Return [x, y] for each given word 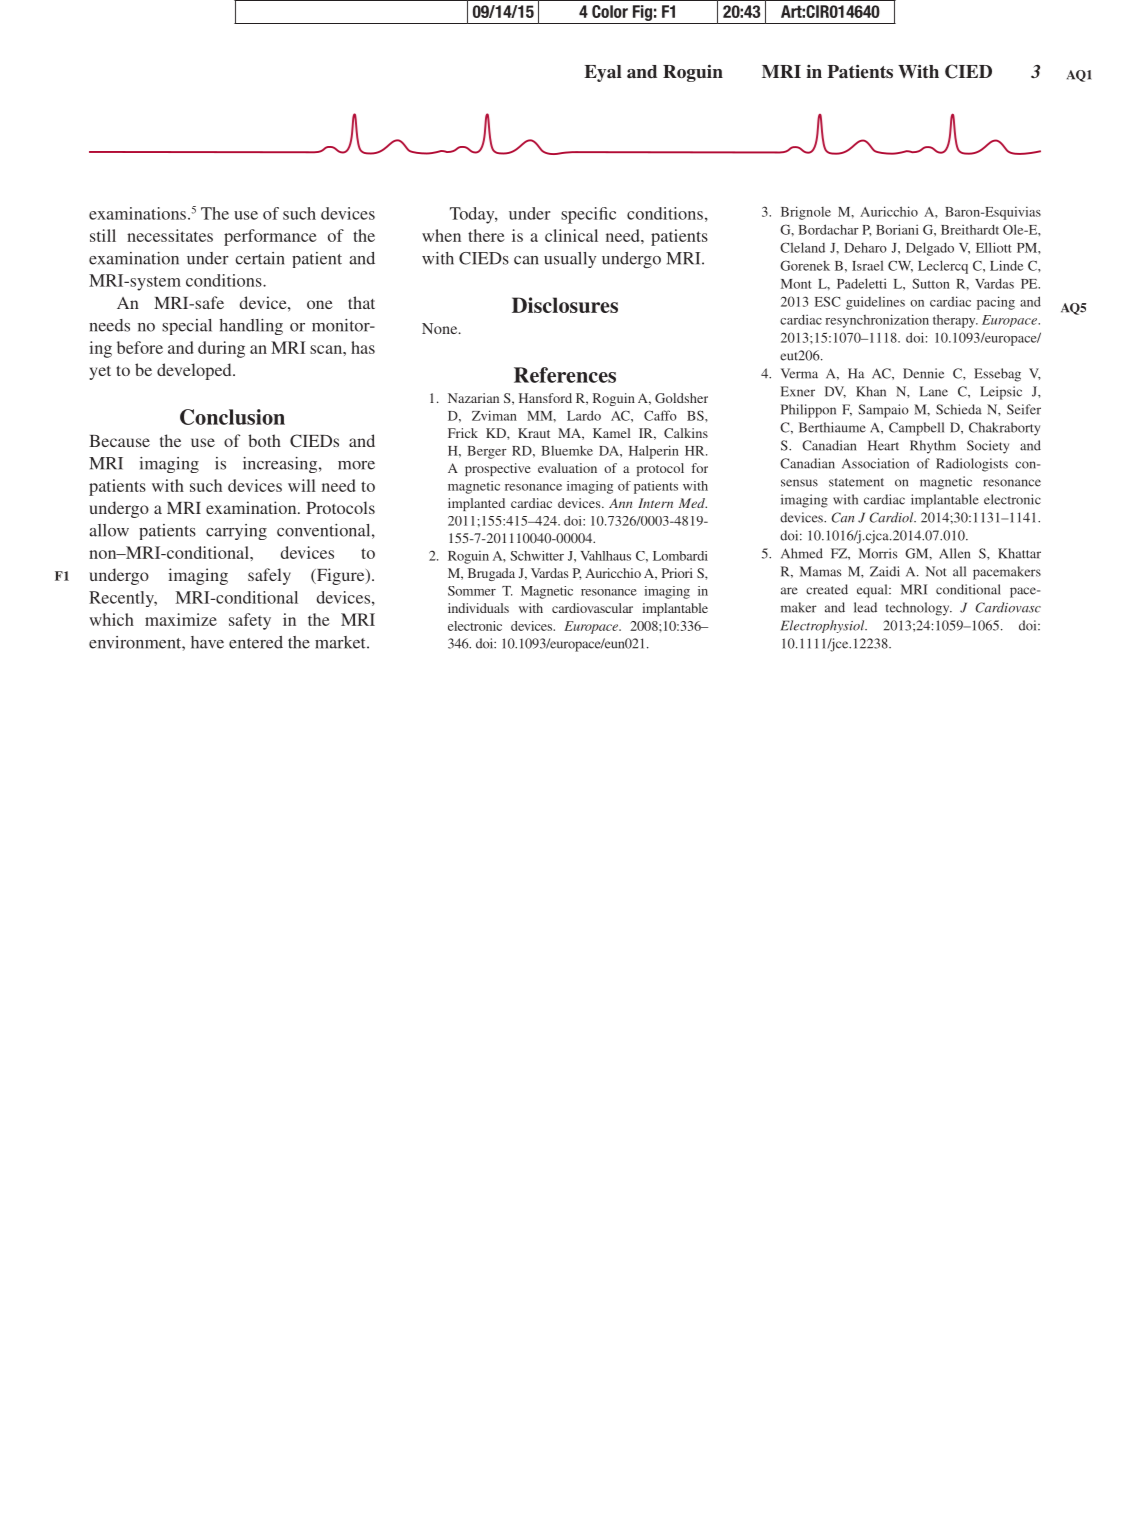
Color [610, 11]
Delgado [930, 249]
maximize [181, 619]
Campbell [916, 429]
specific [588, 215]
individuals [478, 608]
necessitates [170, 235]
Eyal [603, 73]
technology [919, 609]
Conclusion [232, 417]
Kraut [534, 433]
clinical [571, 235]
